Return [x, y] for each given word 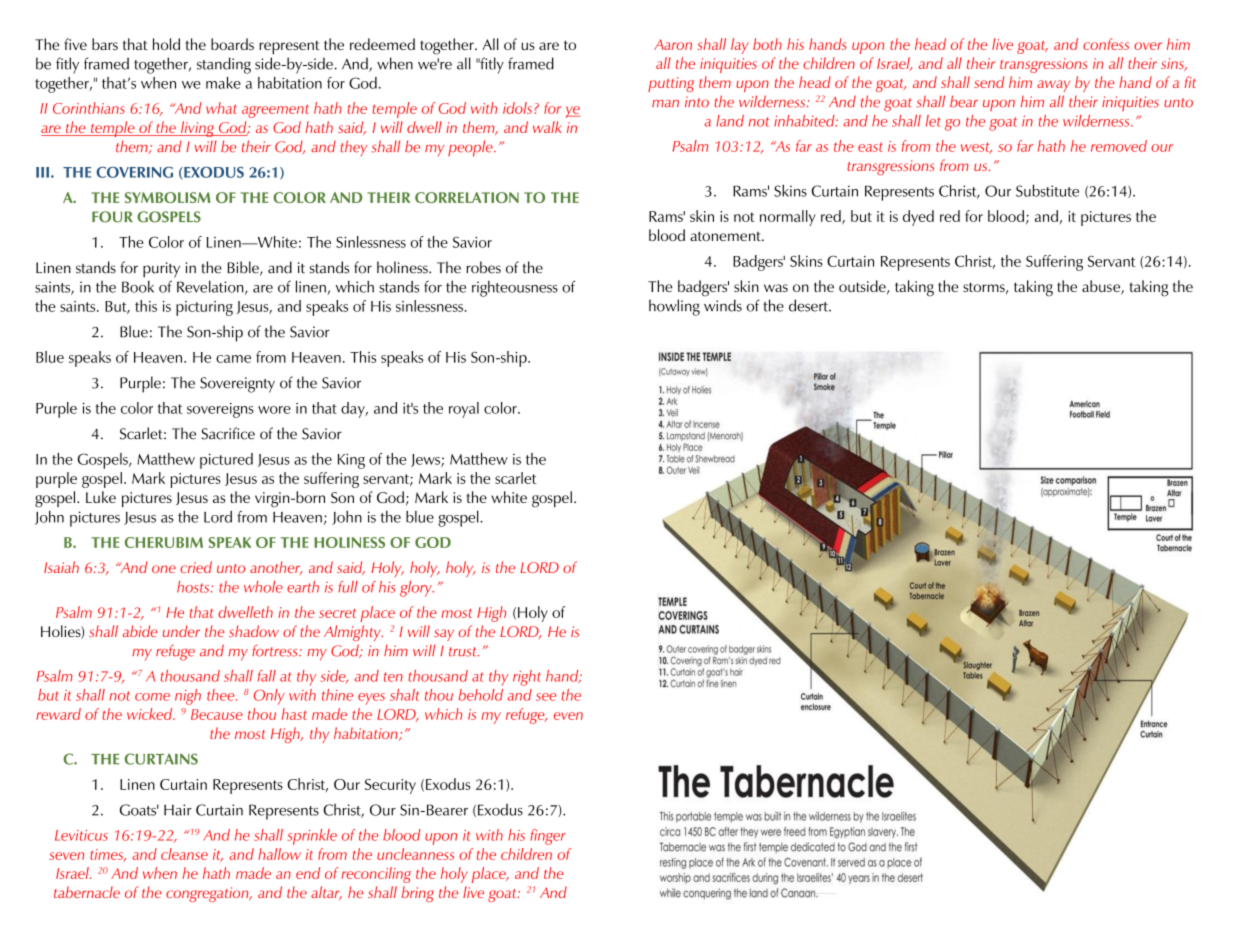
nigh [188, 697]
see [546, 697]
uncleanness [415, 854]
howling [674, 307]
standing [224, 65]
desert [810, 305]
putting [671, 84]
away [1053, 86]
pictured [226, 461]
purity [161, 270]
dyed [918, 218]
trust [464, 652]
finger [548, 837]
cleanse [184, 854]
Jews [426, 460]
